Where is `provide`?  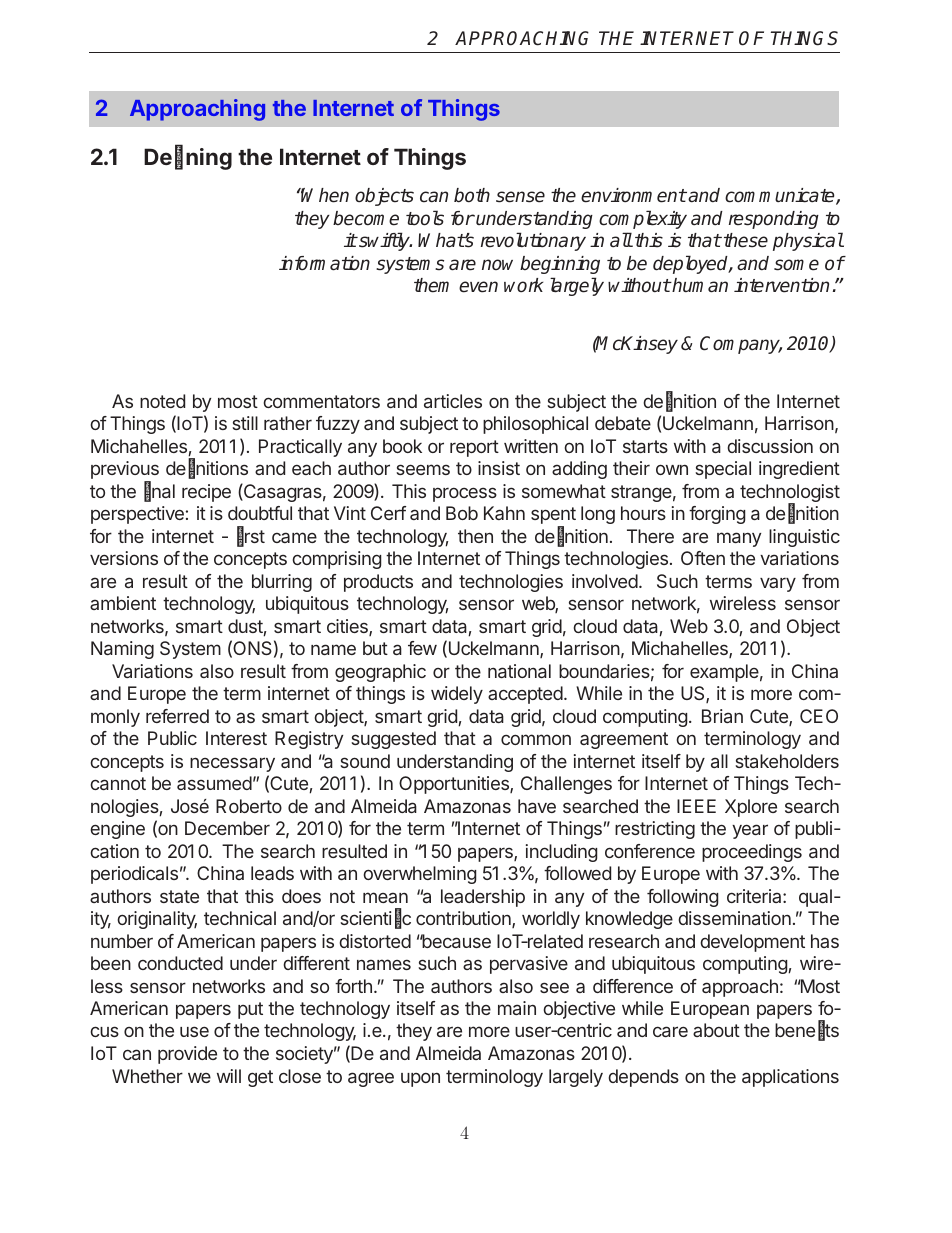
provide is located at coordinates (187, 1055).
